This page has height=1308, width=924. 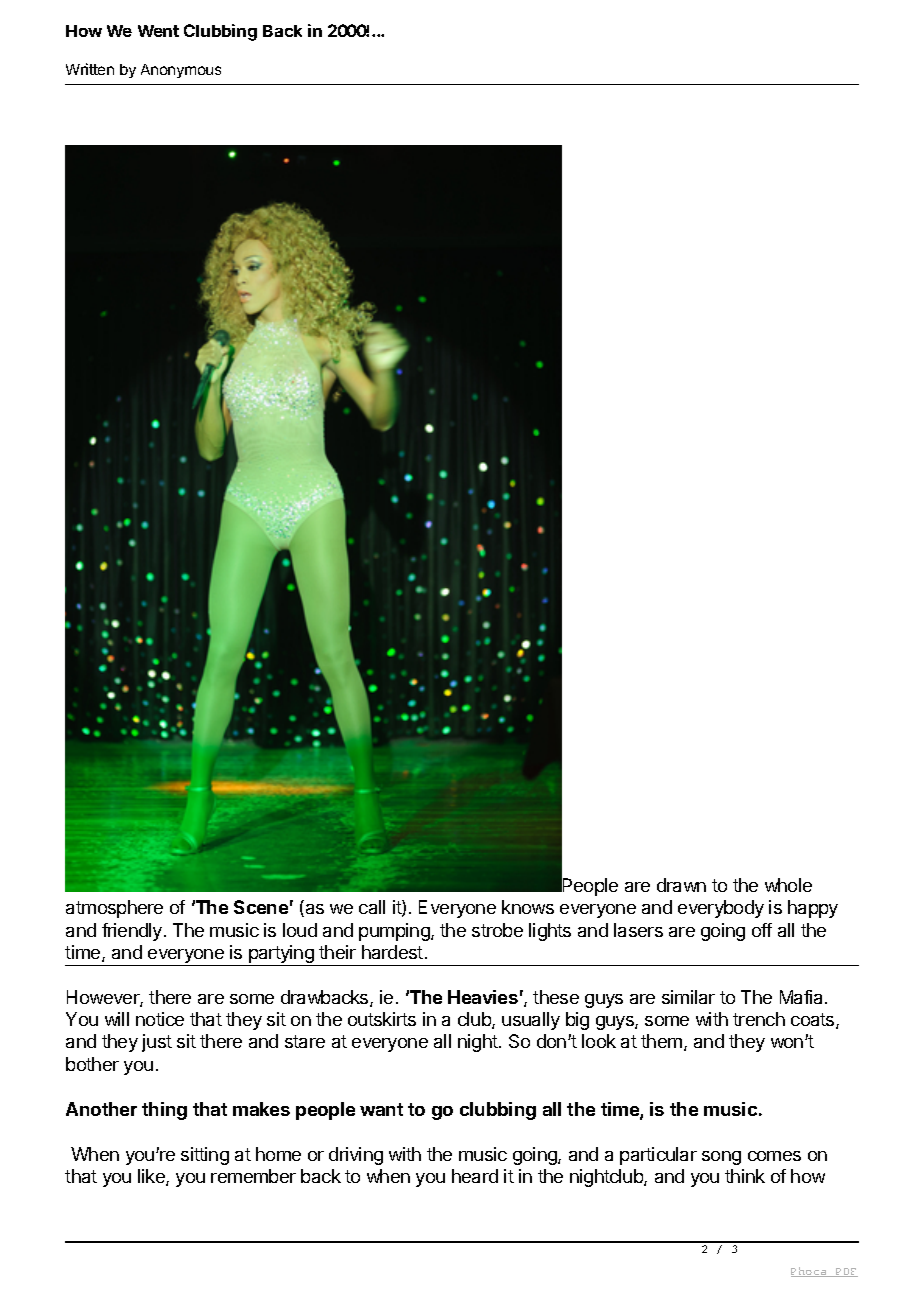 I want to click on Went, so click(x=158, y=31).
